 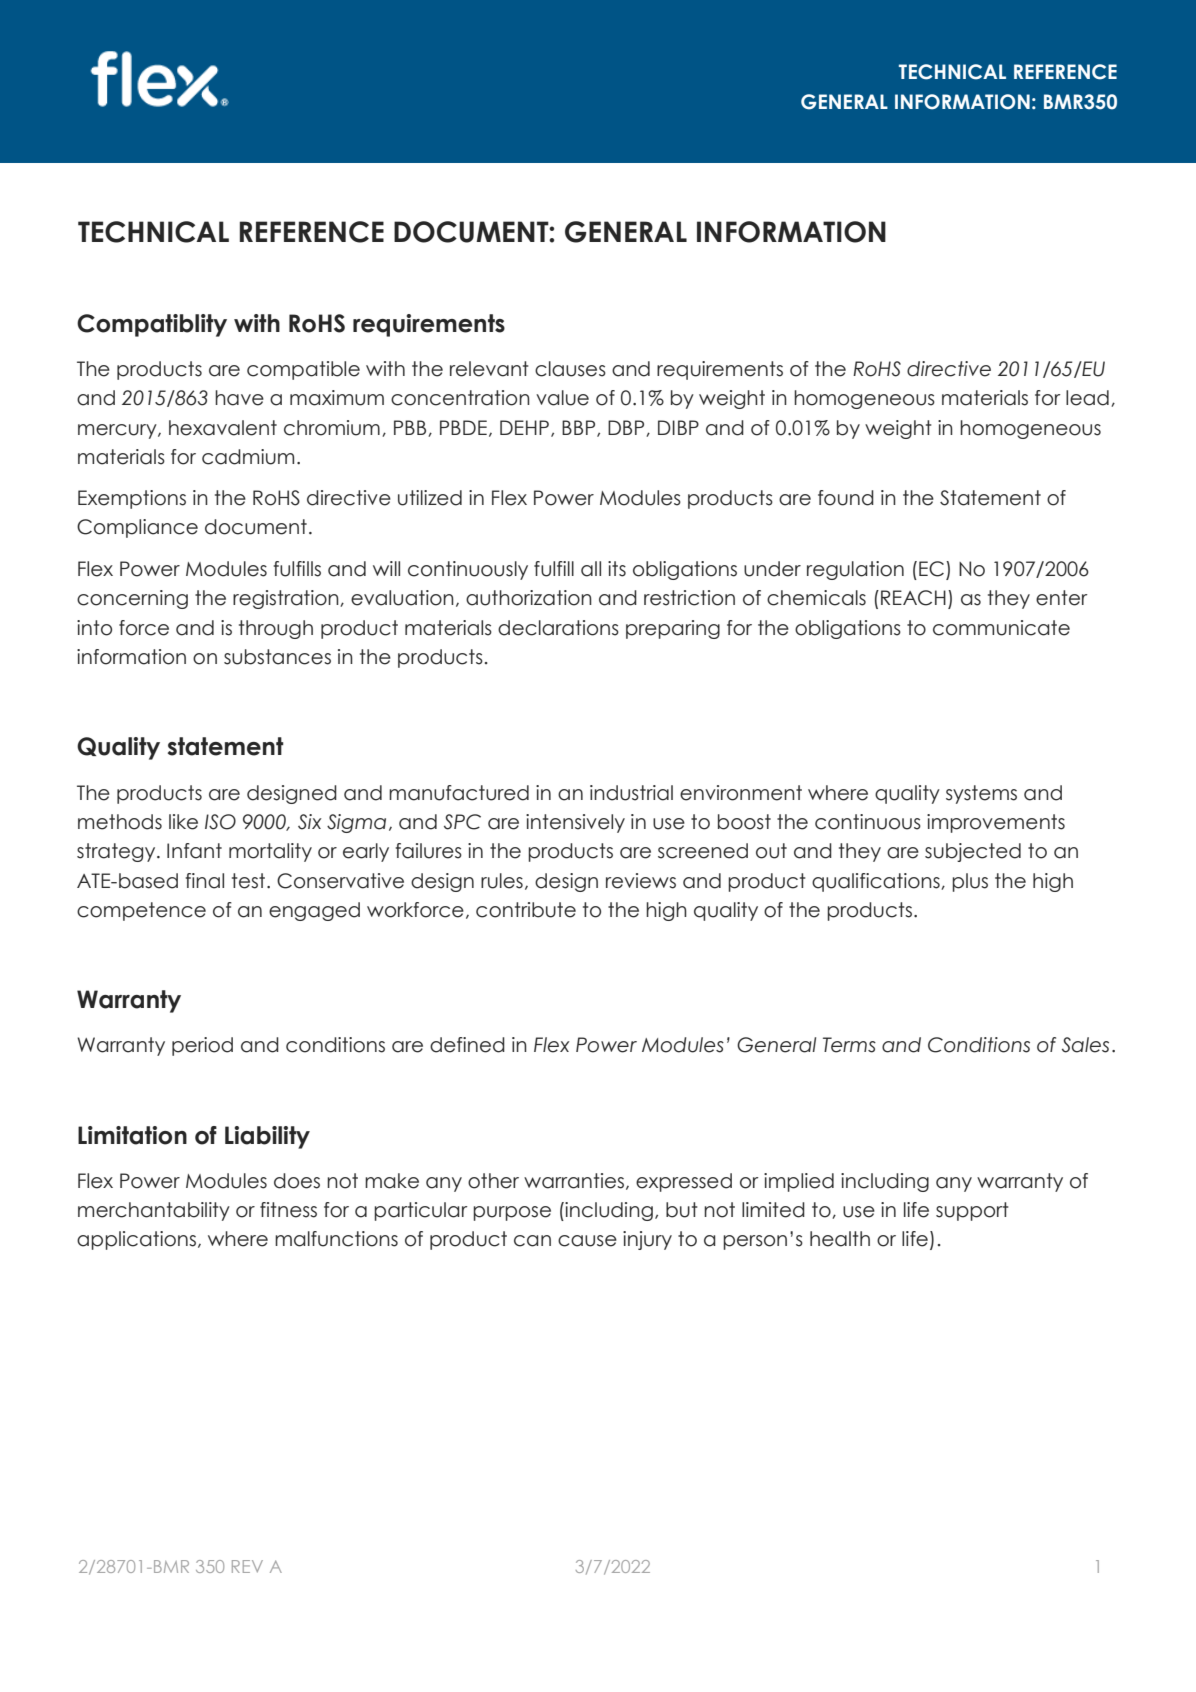 I want to click on defined, so click(x=467, y=1045).
